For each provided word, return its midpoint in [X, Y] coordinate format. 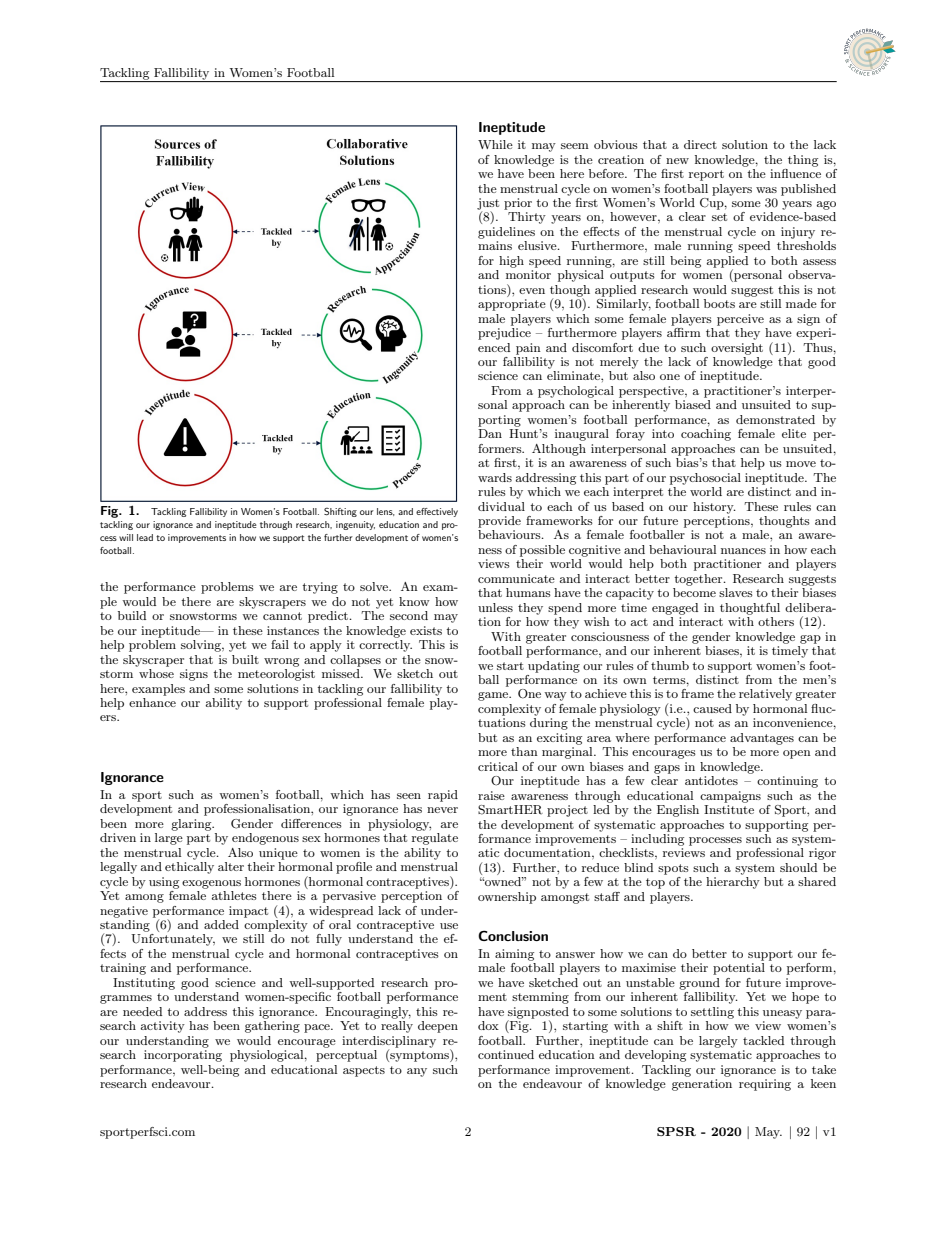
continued [506, 1054]
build [132, 615]
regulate [435, 839]
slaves [736, 592]
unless [495, 607]
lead [145, 537]
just [488, 205]
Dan [490, 433]
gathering [272, 1027]
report [706, 175]
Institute [729, 809]
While [495, 144]
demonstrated [775, 419]
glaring [192, 825]
